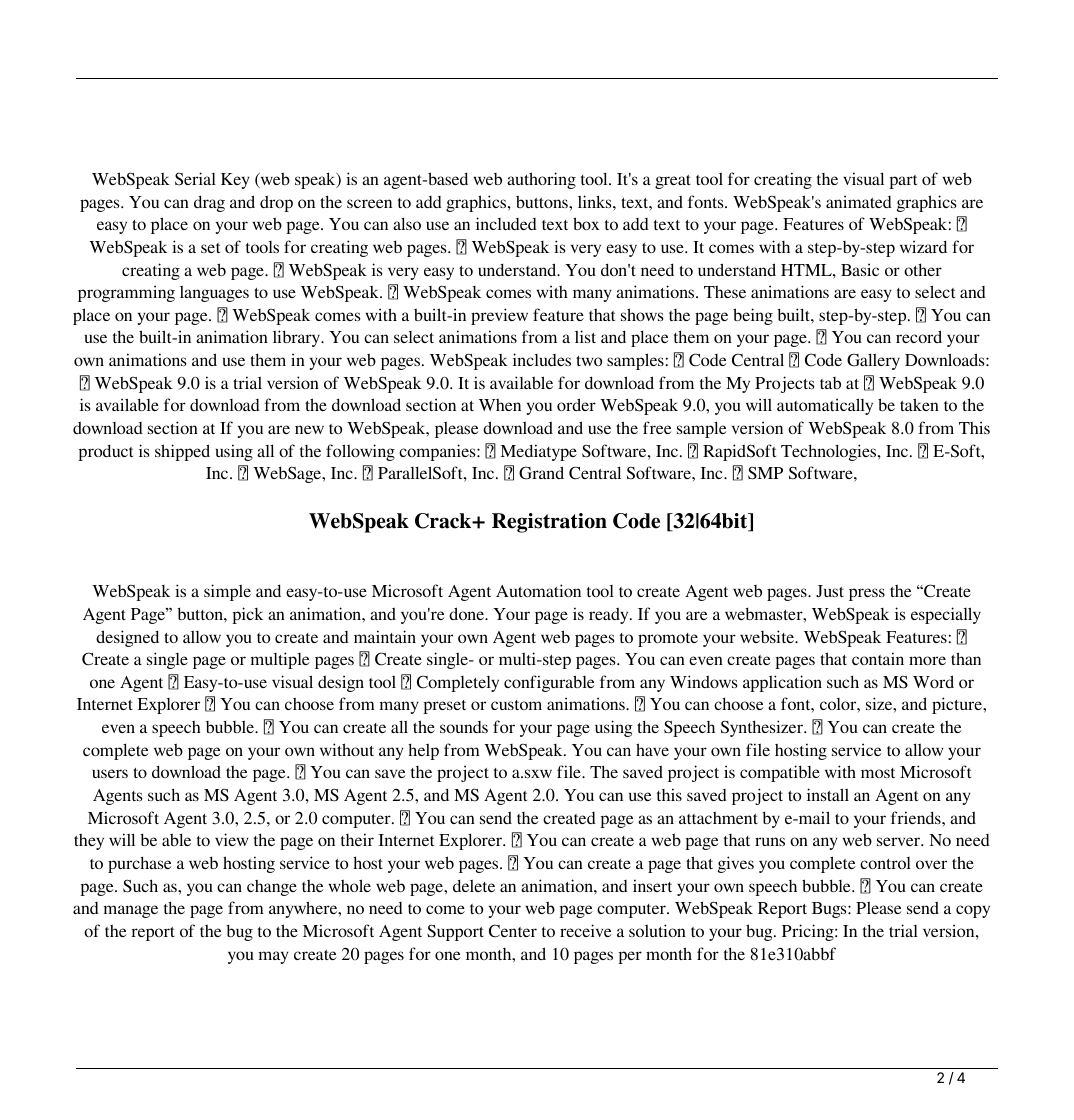  What do you see at coordinates (424, 751) in the page?
I see `help` at bounding box center [424, 751].
